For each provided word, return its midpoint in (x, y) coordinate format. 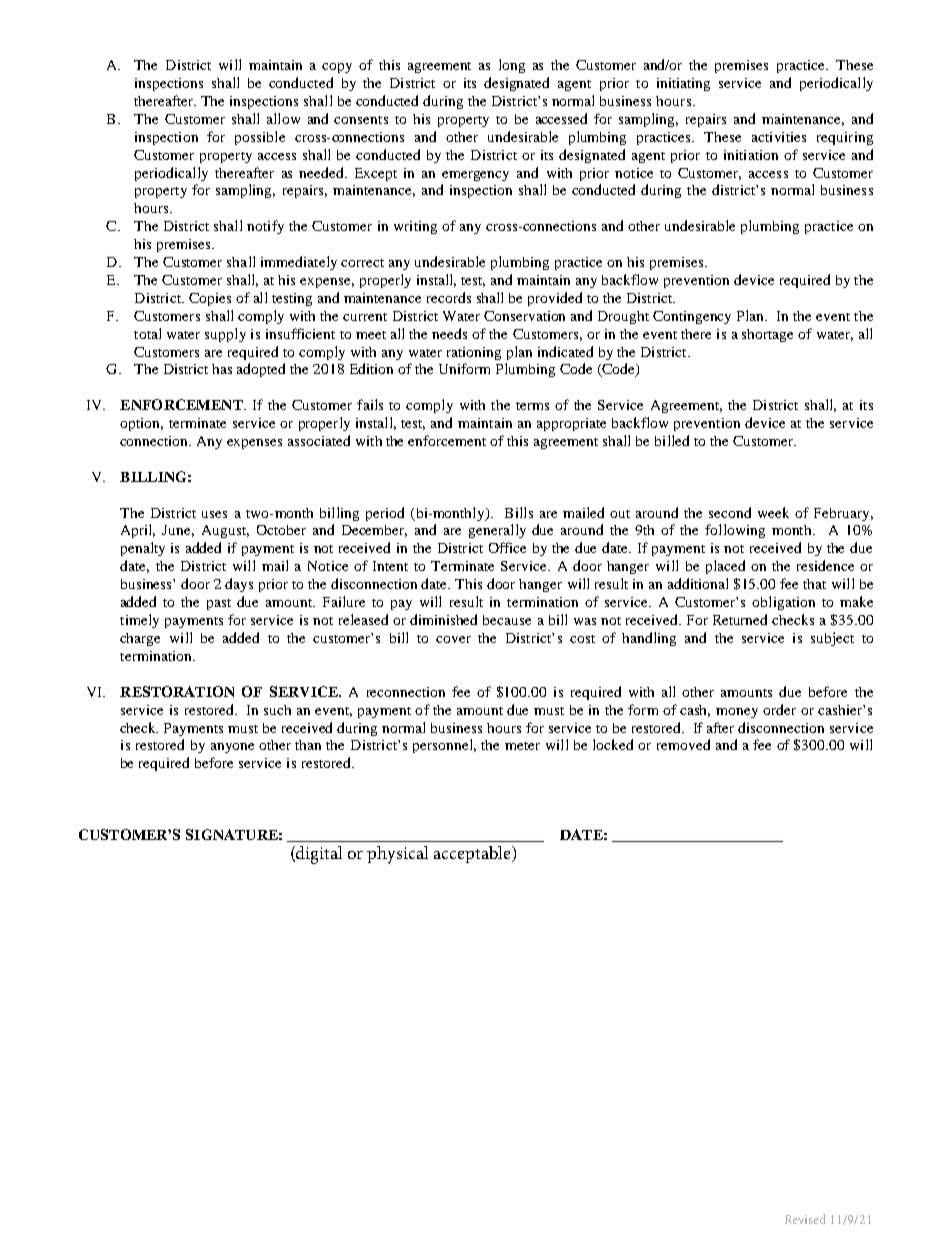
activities (779, 137)
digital (318, 855)
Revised (805, 1219)
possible (260, 138)
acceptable (473, 854)
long (512, 66)
